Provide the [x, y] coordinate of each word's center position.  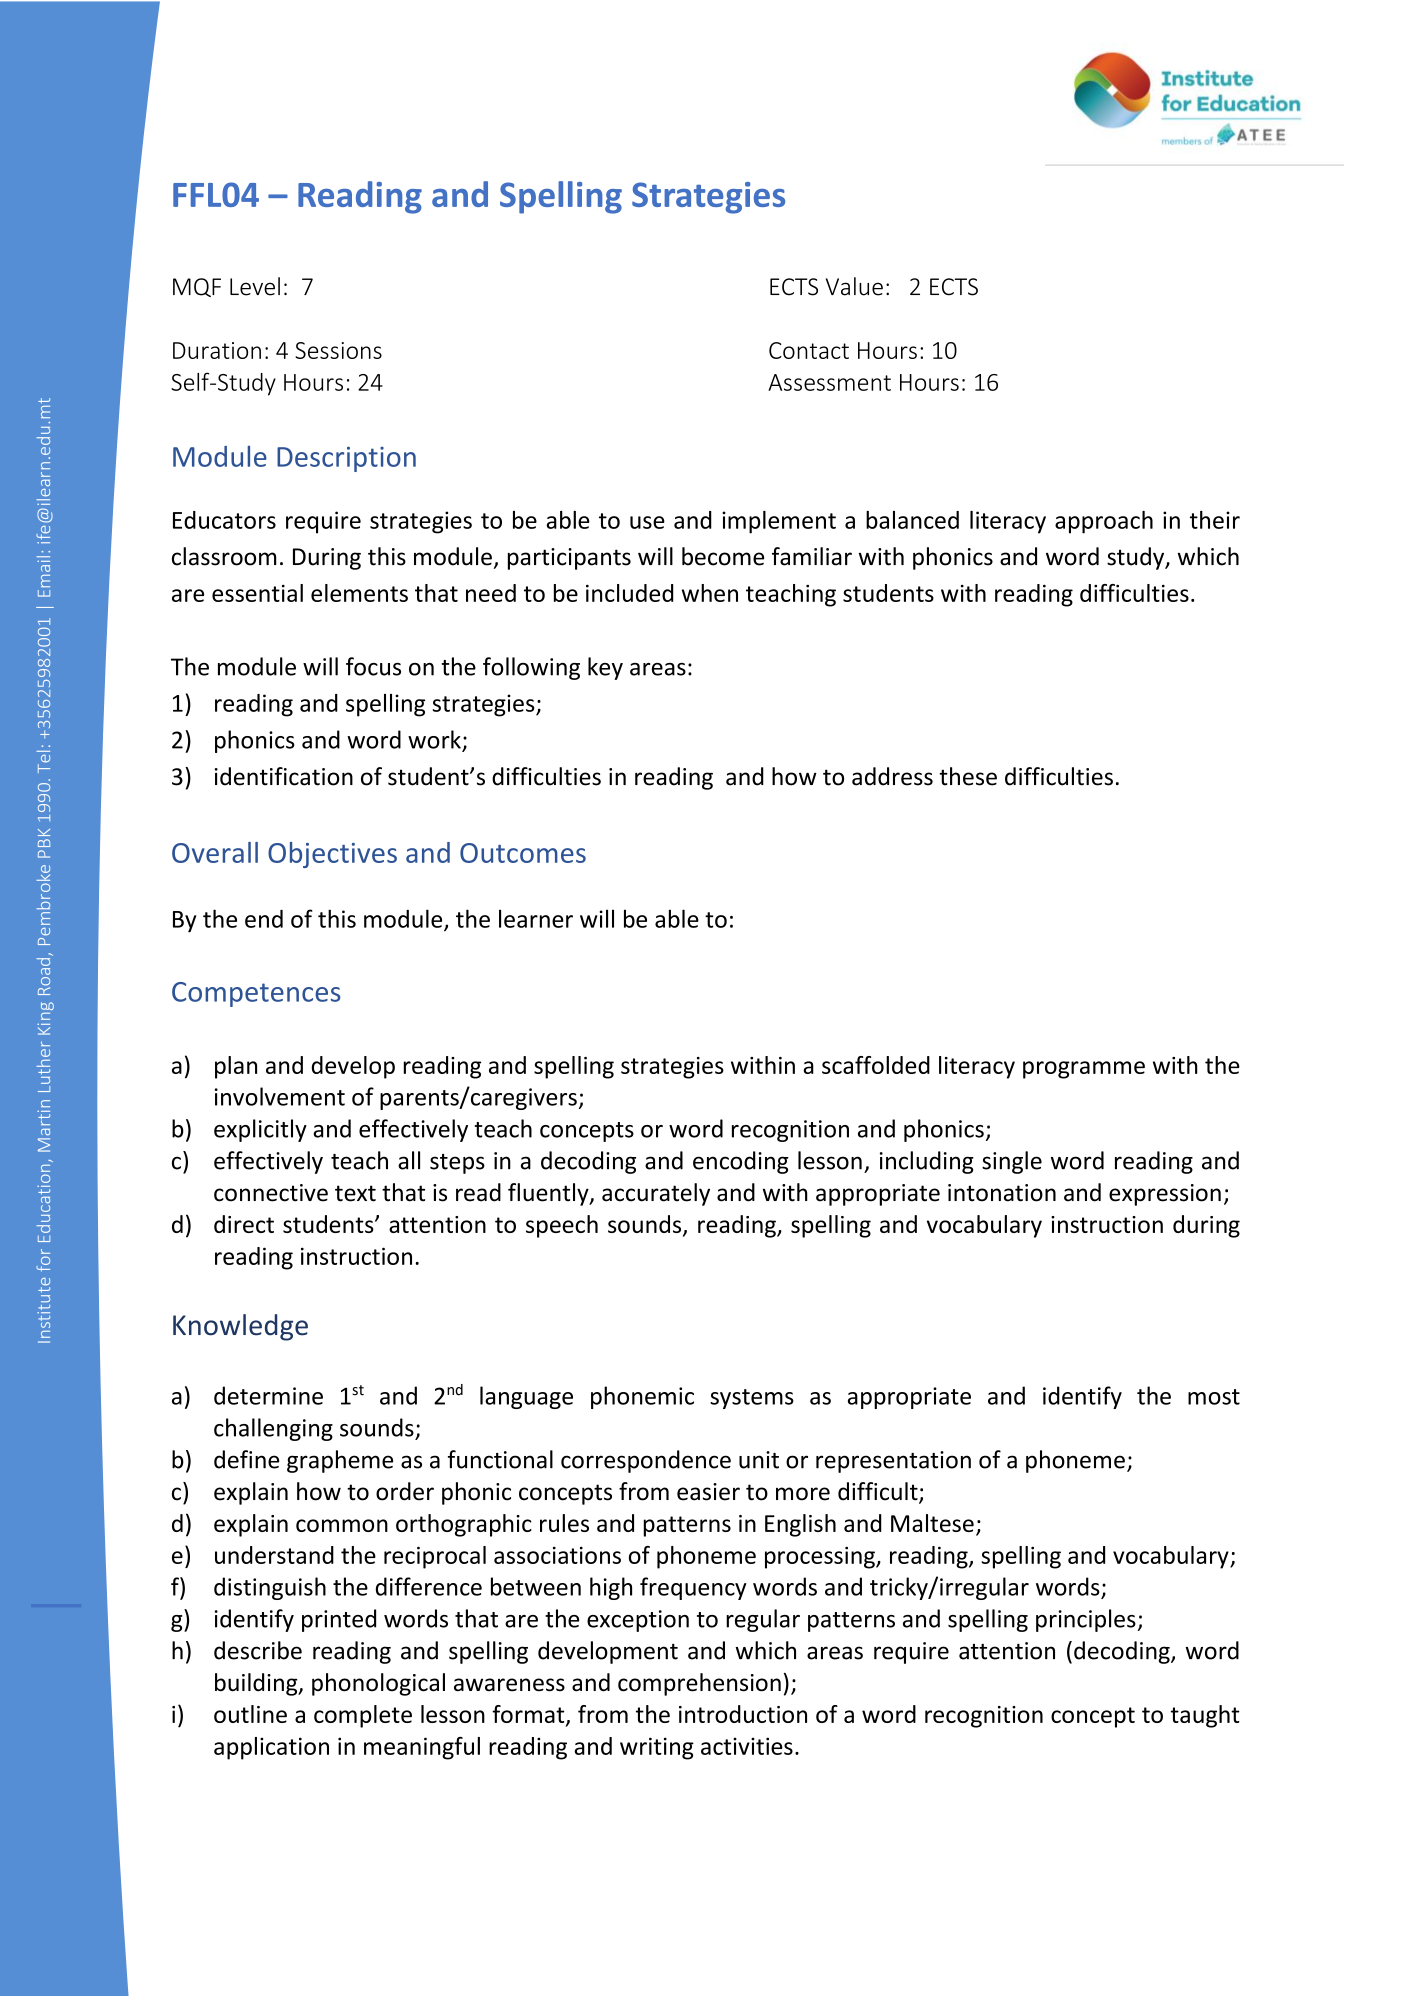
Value [854, 286]
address [892, 776]
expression [1165, 1195]
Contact [809, 350]
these [968, 776]
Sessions [338, 350]
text [355, 1193]
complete [363, 1716]
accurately [656, 1194]
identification [283, 776]
